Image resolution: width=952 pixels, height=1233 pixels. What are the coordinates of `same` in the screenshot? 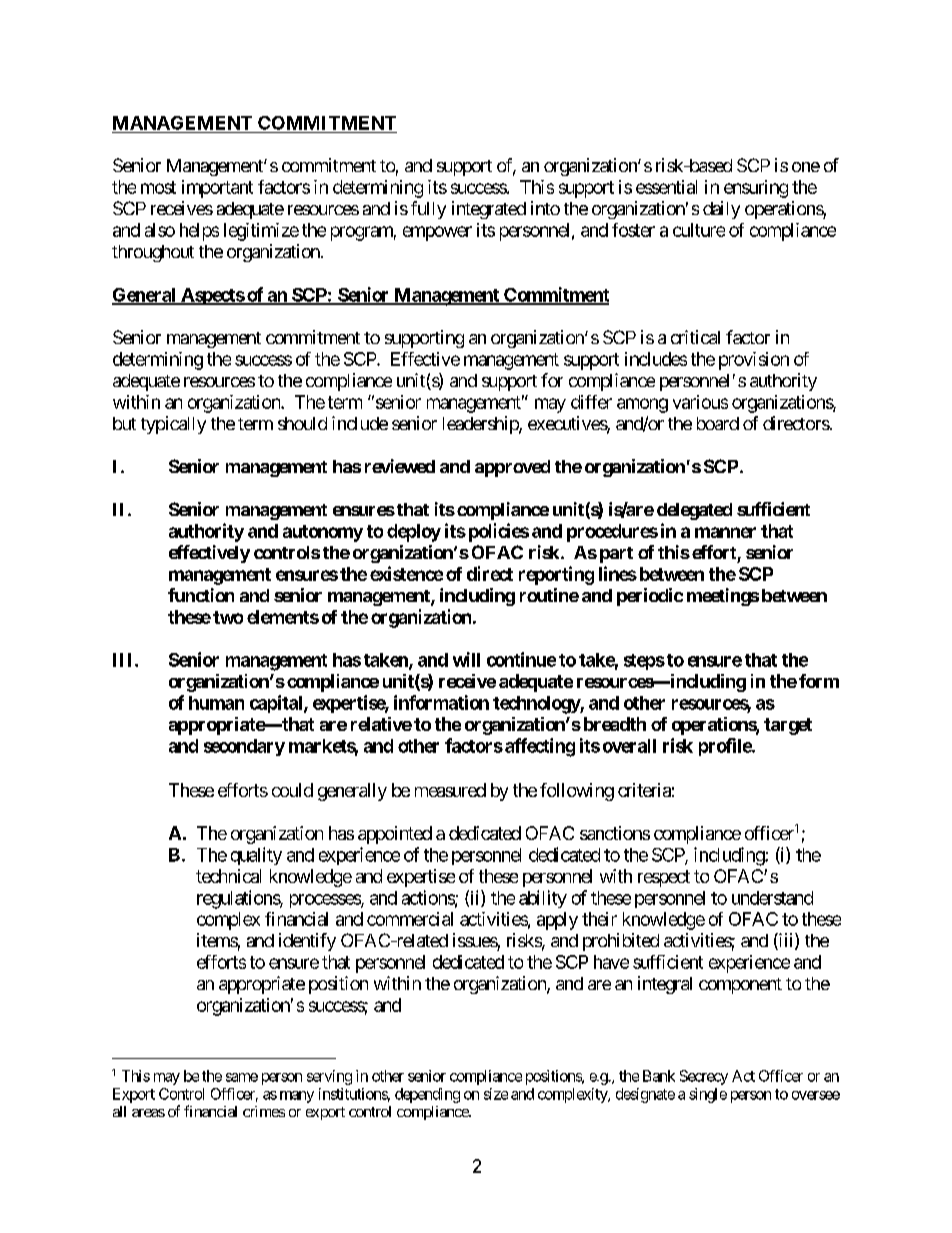 It's located at (242, 1077).
